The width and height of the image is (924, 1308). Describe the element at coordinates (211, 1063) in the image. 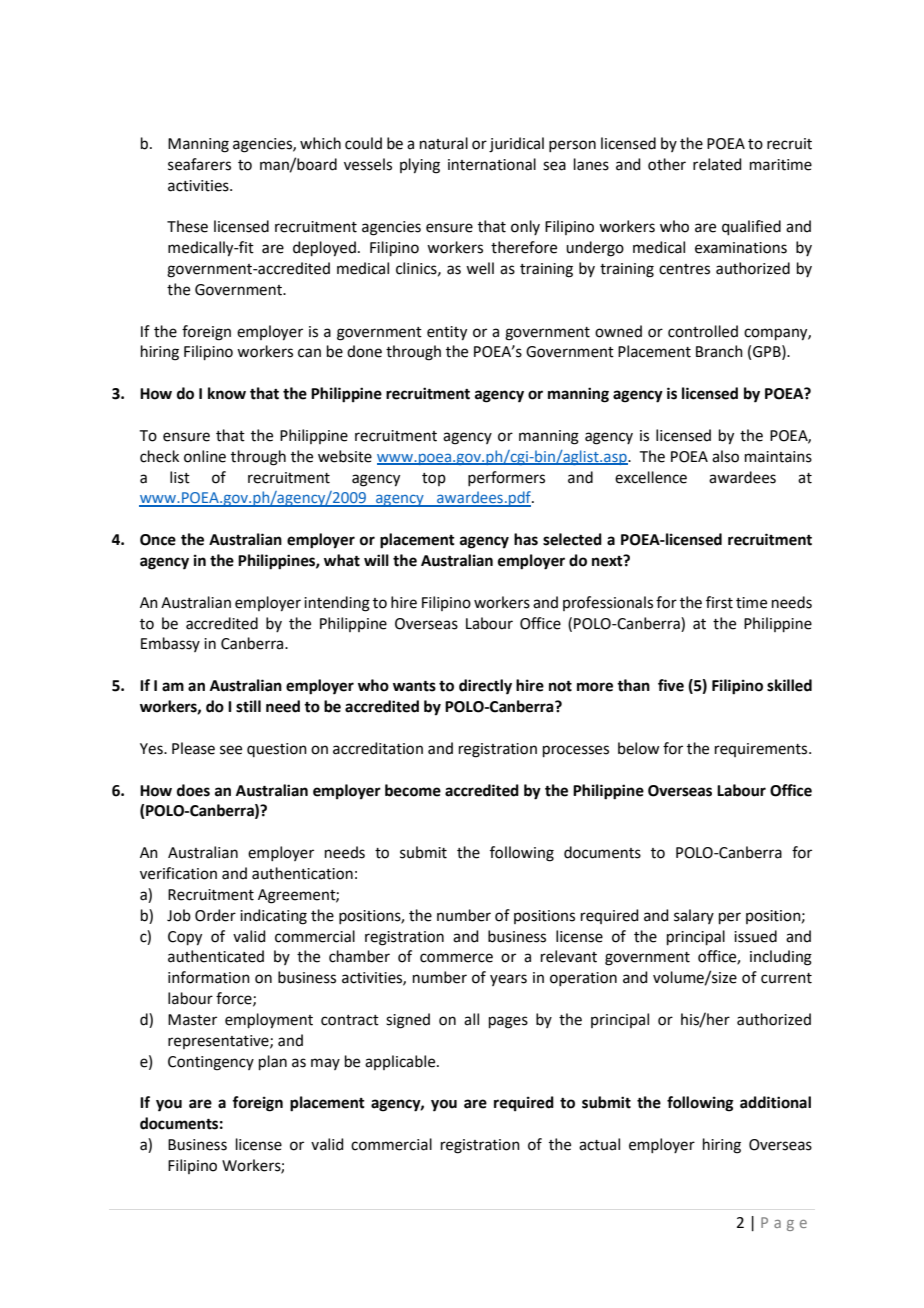

I see `Contingency` at that location.
